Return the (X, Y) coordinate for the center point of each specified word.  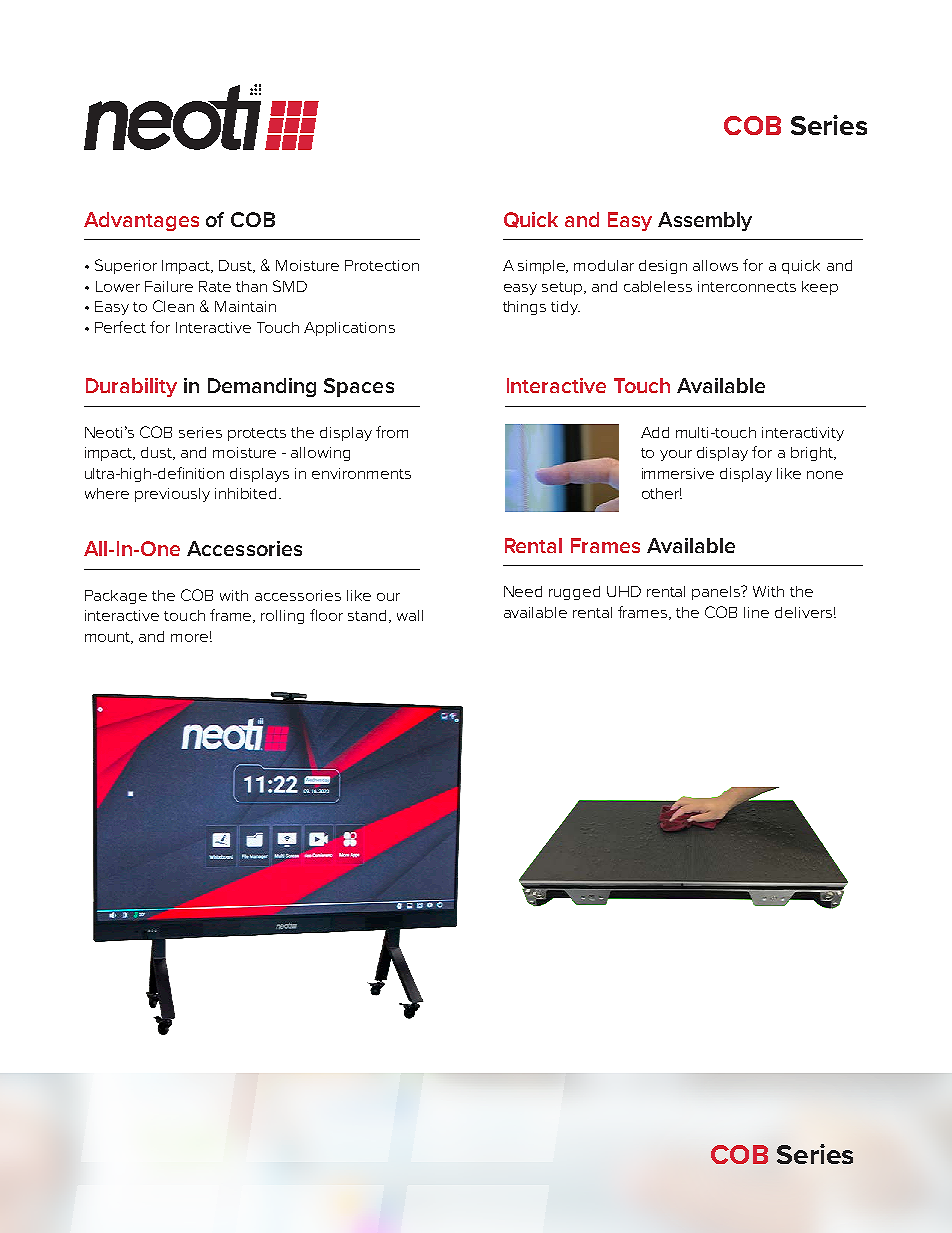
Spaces (359, 387)
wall (410, 615)
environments (361, 473)
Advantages (141, 221)
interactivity (803, 434)
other (662, 493)
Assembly (705, 221)
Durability (131, 387)
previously (172, 495)
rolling (282, 617)
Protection (382, 265)
